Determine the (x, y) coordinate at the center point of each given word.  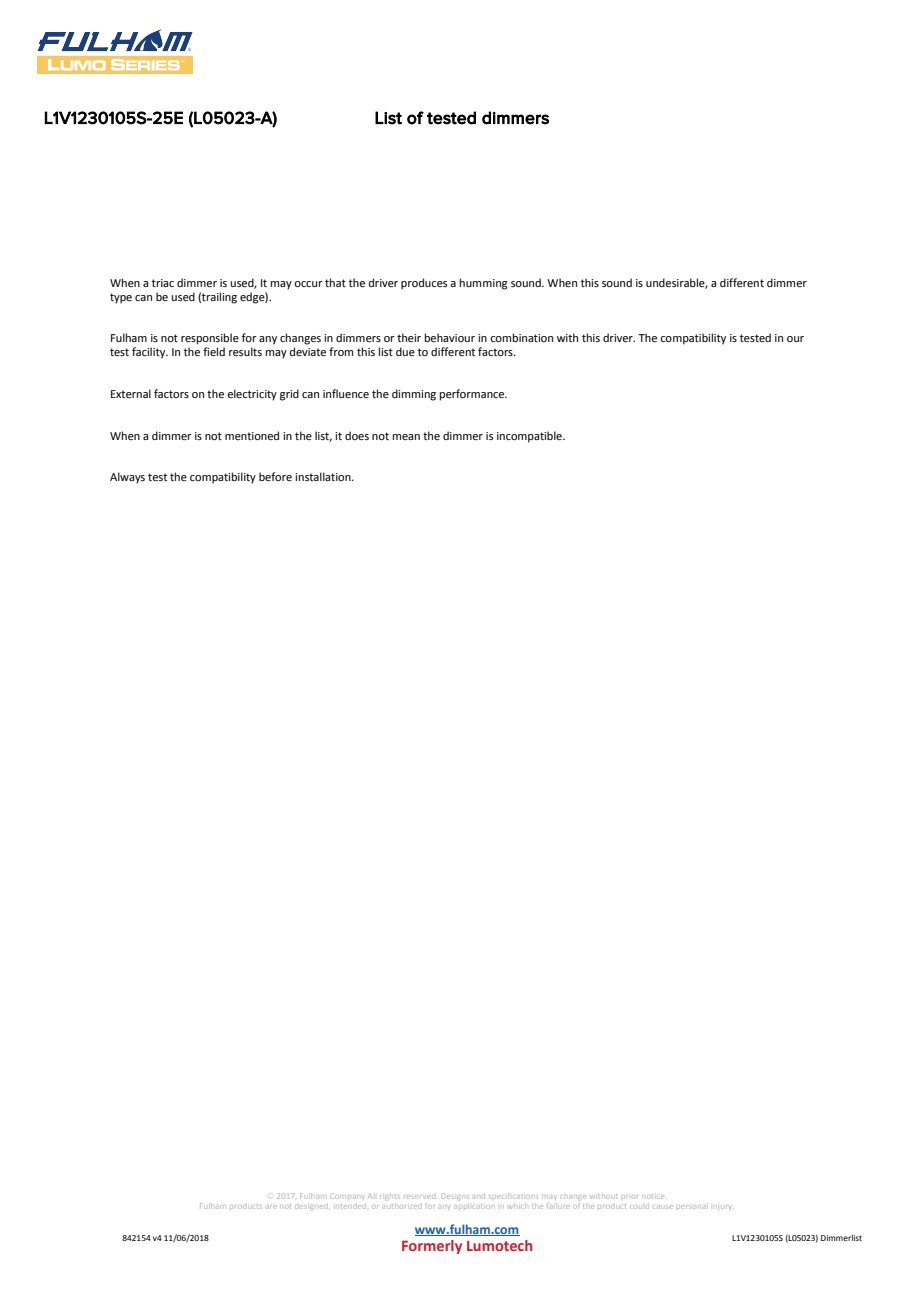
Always (127, 478)
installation (324, 476)
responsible (210, 339)
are (272, 1206)
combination (521, 337)
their (409, 337)
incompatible (530, 437)
